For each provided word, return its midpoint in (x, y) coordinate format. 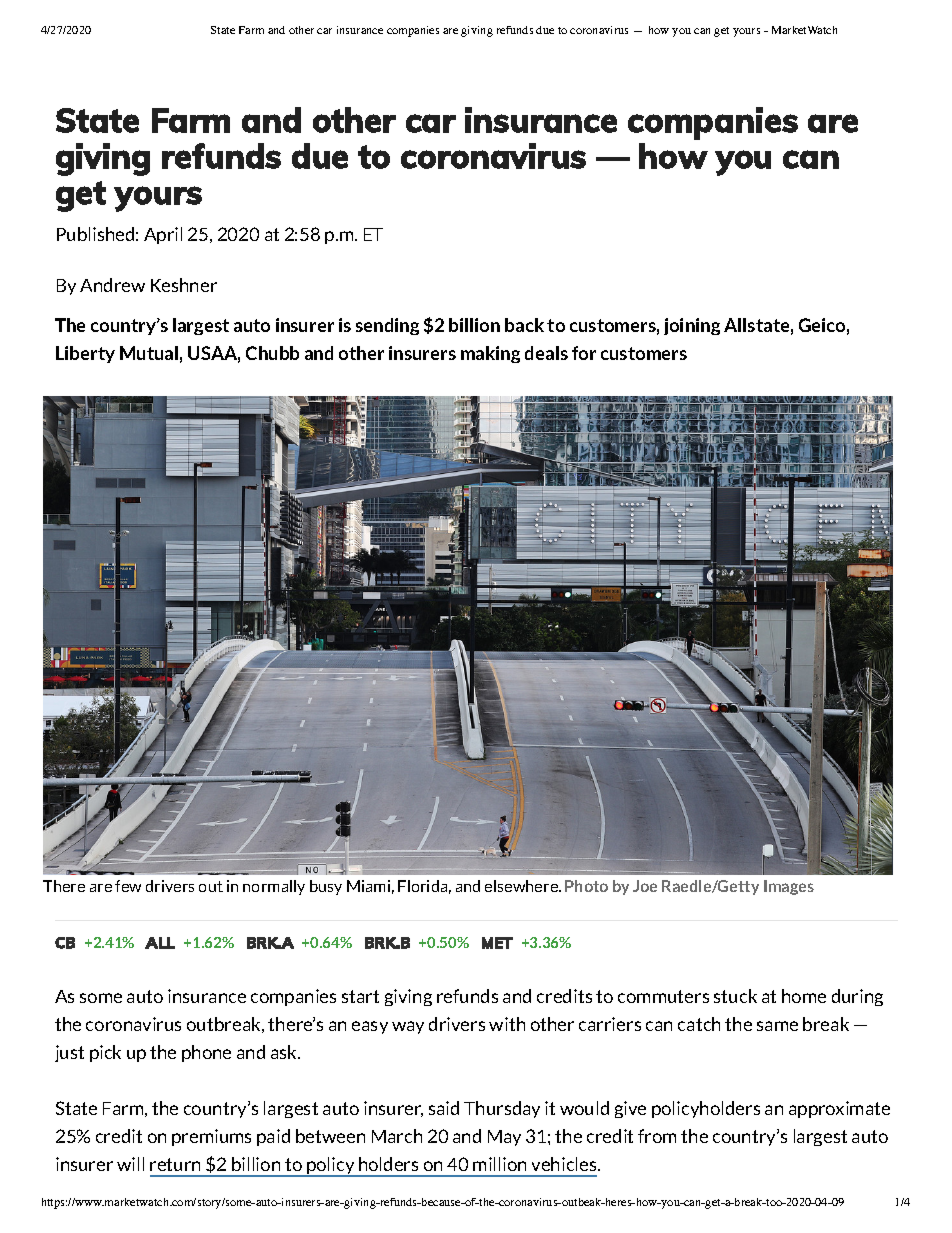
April (163, 235)
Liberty (85, 354)
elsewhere (522, 886)
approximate (839, 1109)
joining (692, 326)
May (504, 1138)
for (584, 353)
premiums (211, 1137)
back (524, 325)
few (128, 886)
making (490, 354)
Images (789, 887)
